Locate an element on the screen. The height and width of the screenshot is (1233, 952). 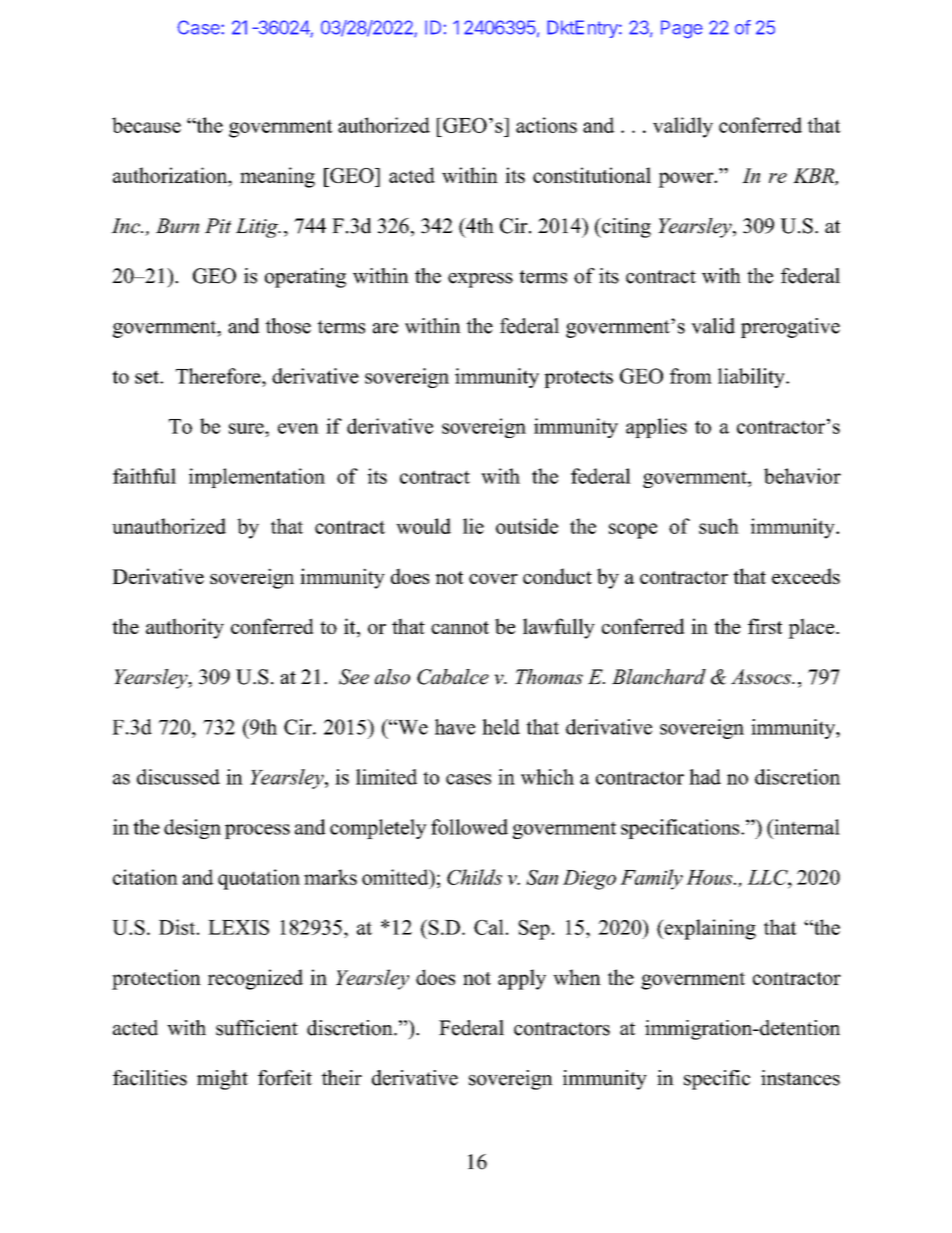
cover is located at coordinates (493, 579).
